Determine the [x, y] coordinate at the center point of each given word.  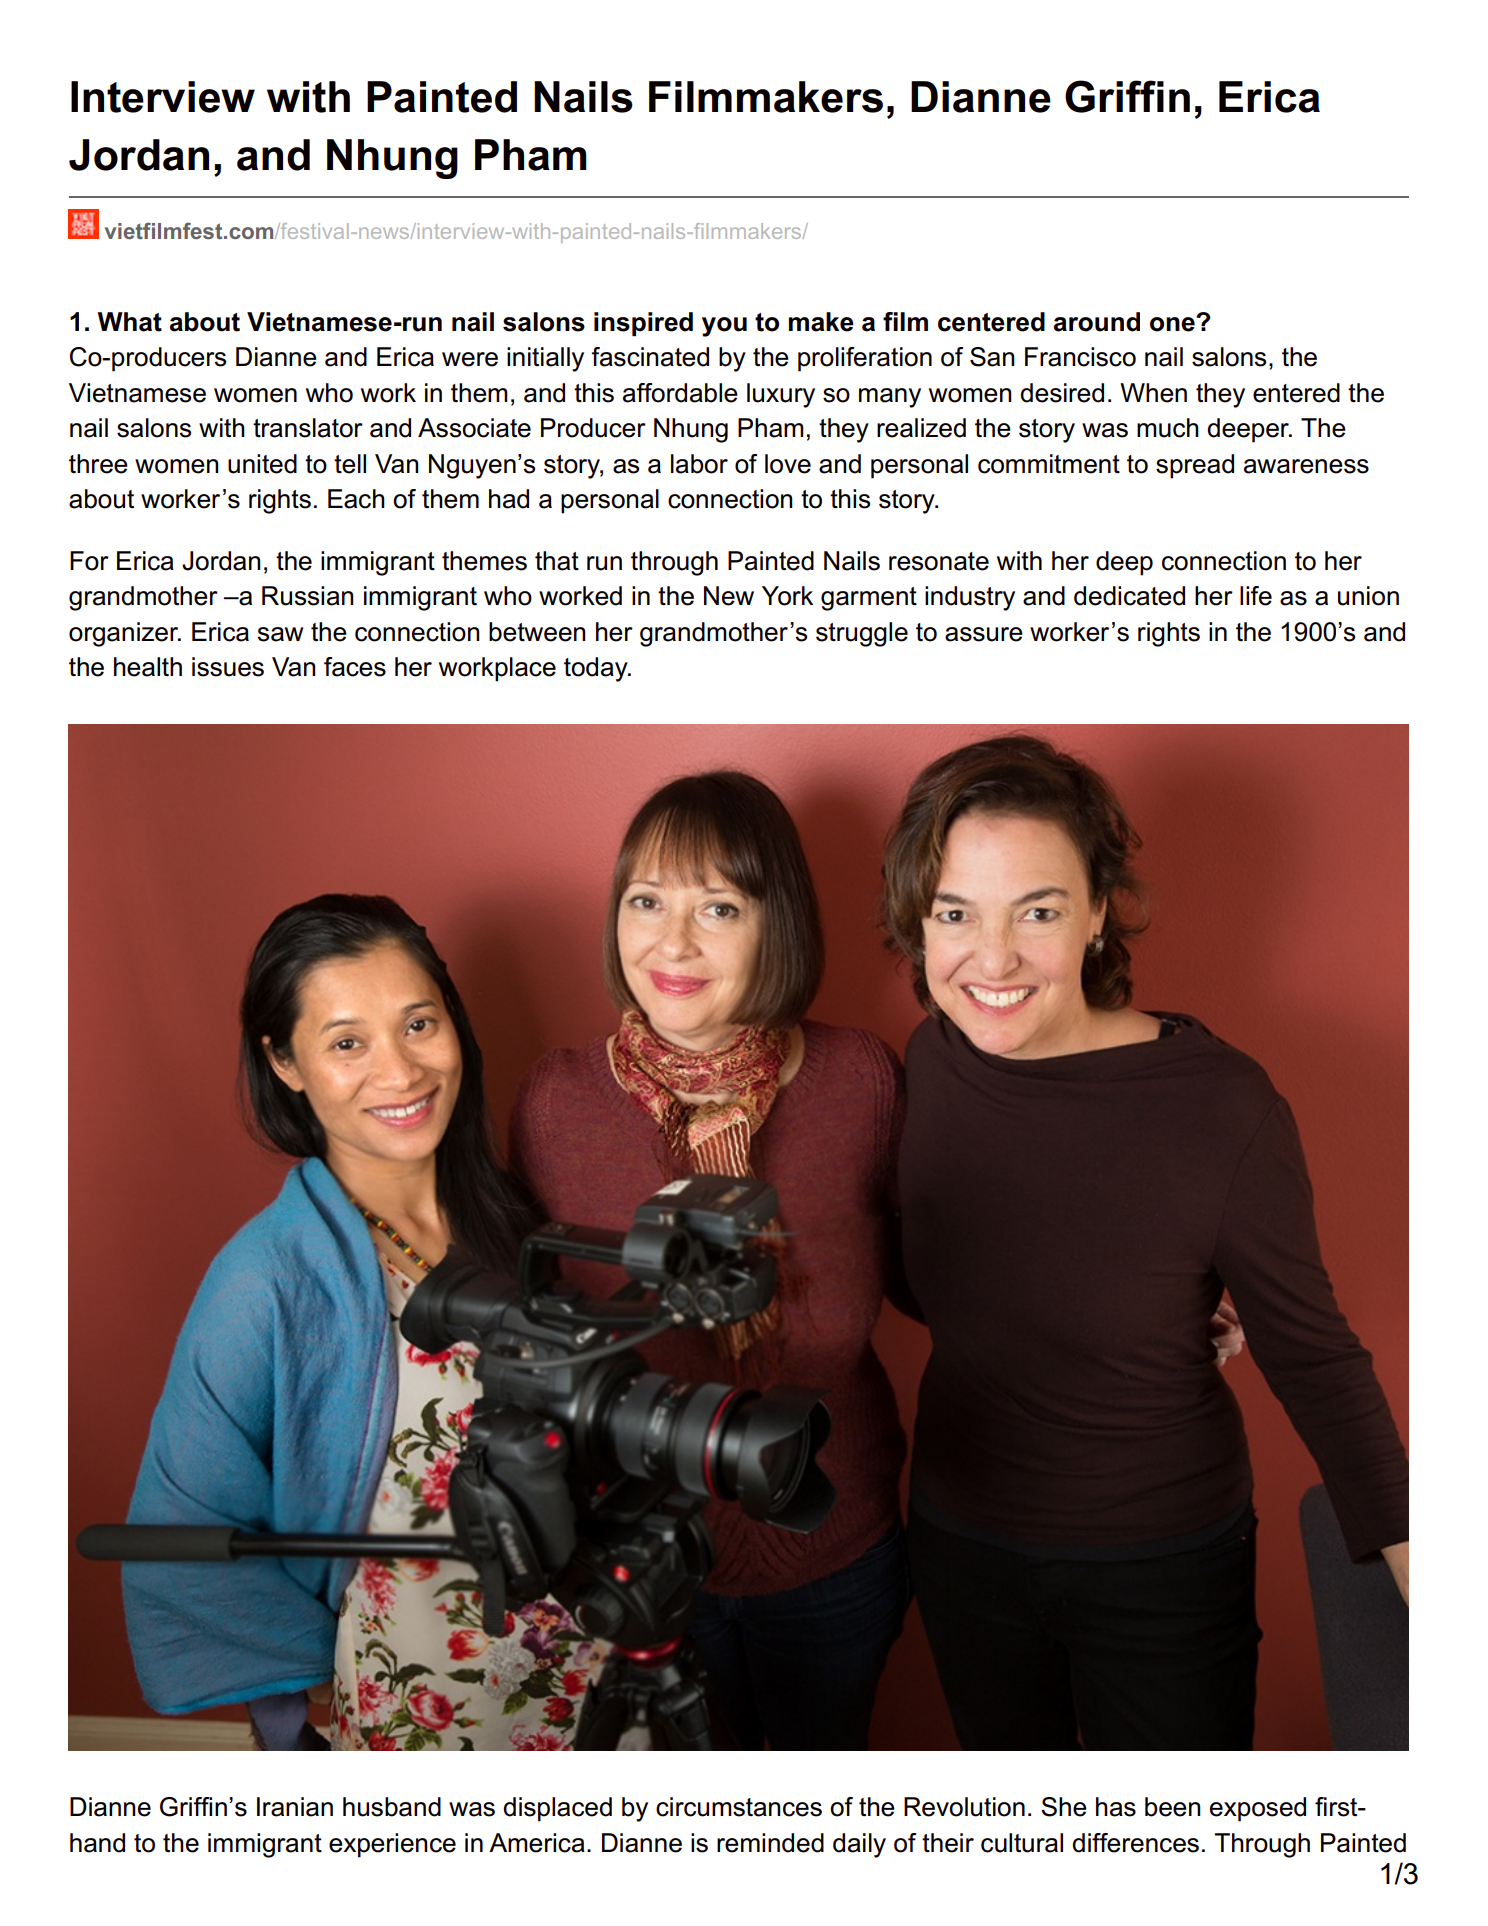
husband [392, 1807]
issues [228, 667]
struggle [862, 634]
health [148, 667]
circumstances [739, 1807]
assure [984, 634]
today [597, 669]
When [1153, 393]
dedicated [1129, 596]
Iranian [295, 1807]
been [1173, 1807]
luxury [781, 395]
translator [308, 428]
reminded [770, 1843]
